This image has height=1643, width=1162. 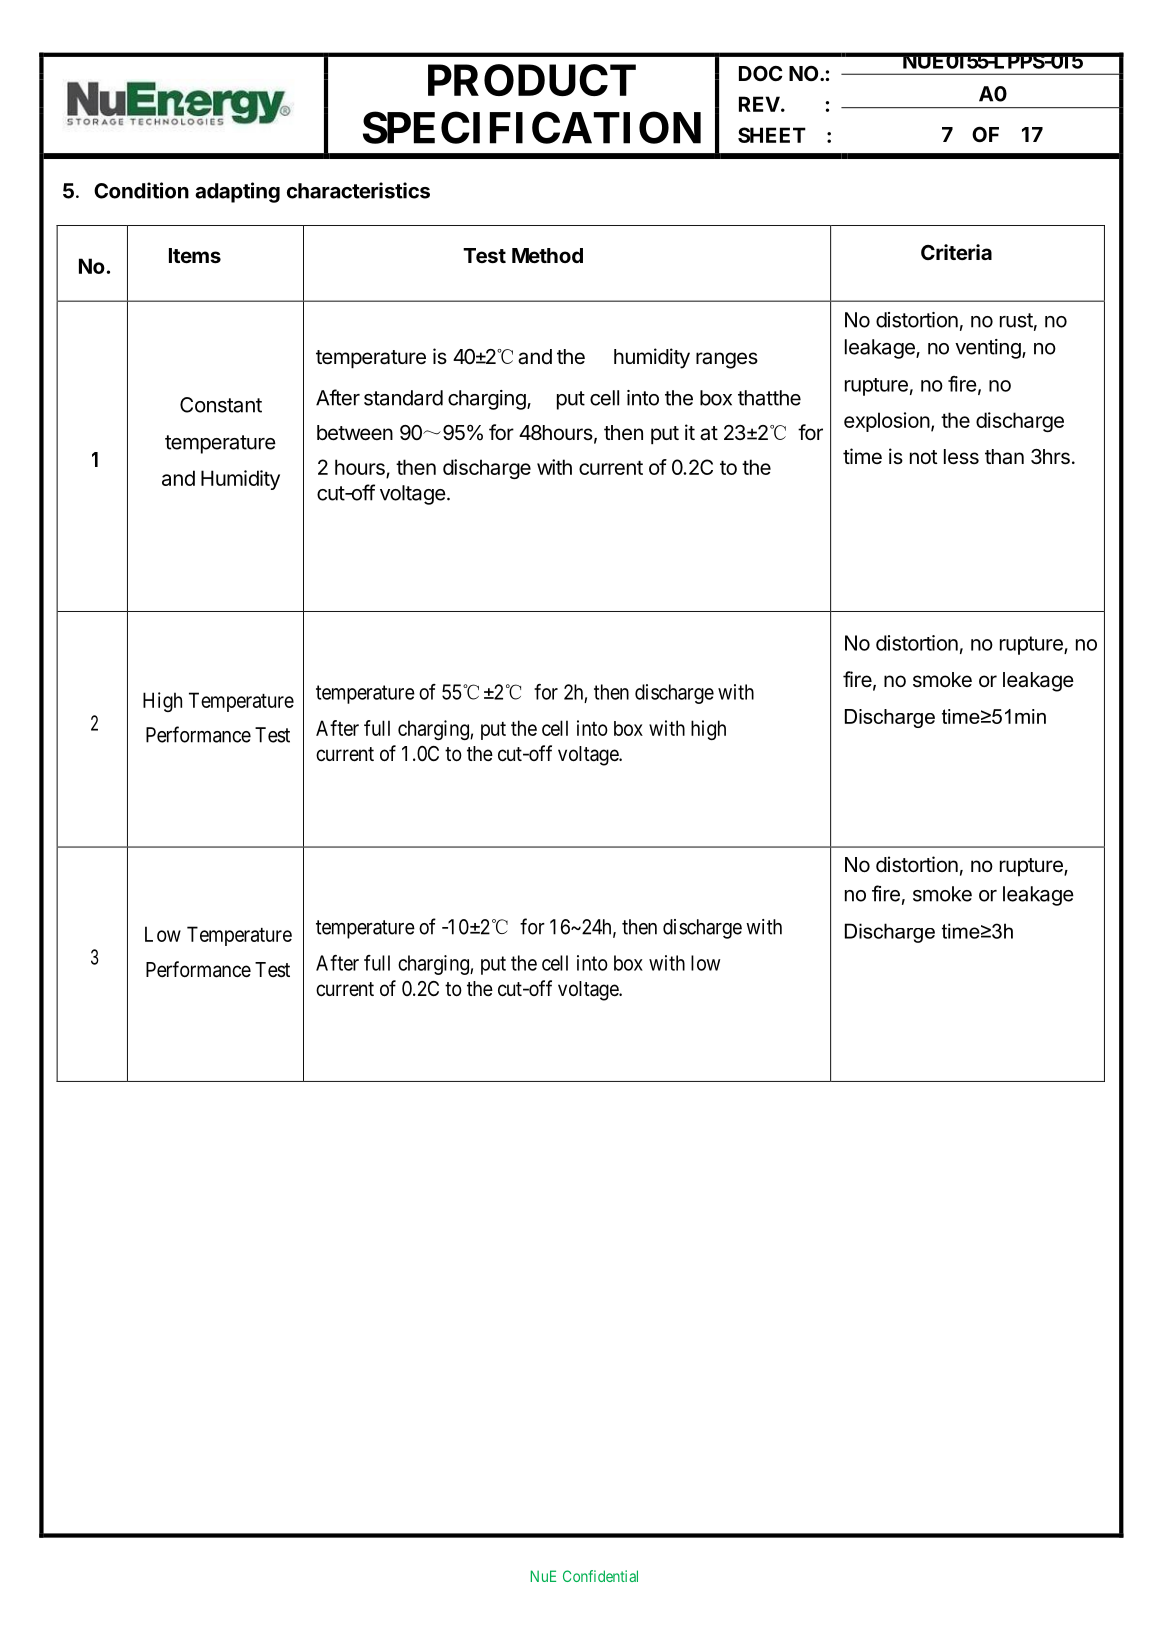 What do you see at coordinates (924, 457) in the image?
I see `not` at bounding box center [924, 457].
